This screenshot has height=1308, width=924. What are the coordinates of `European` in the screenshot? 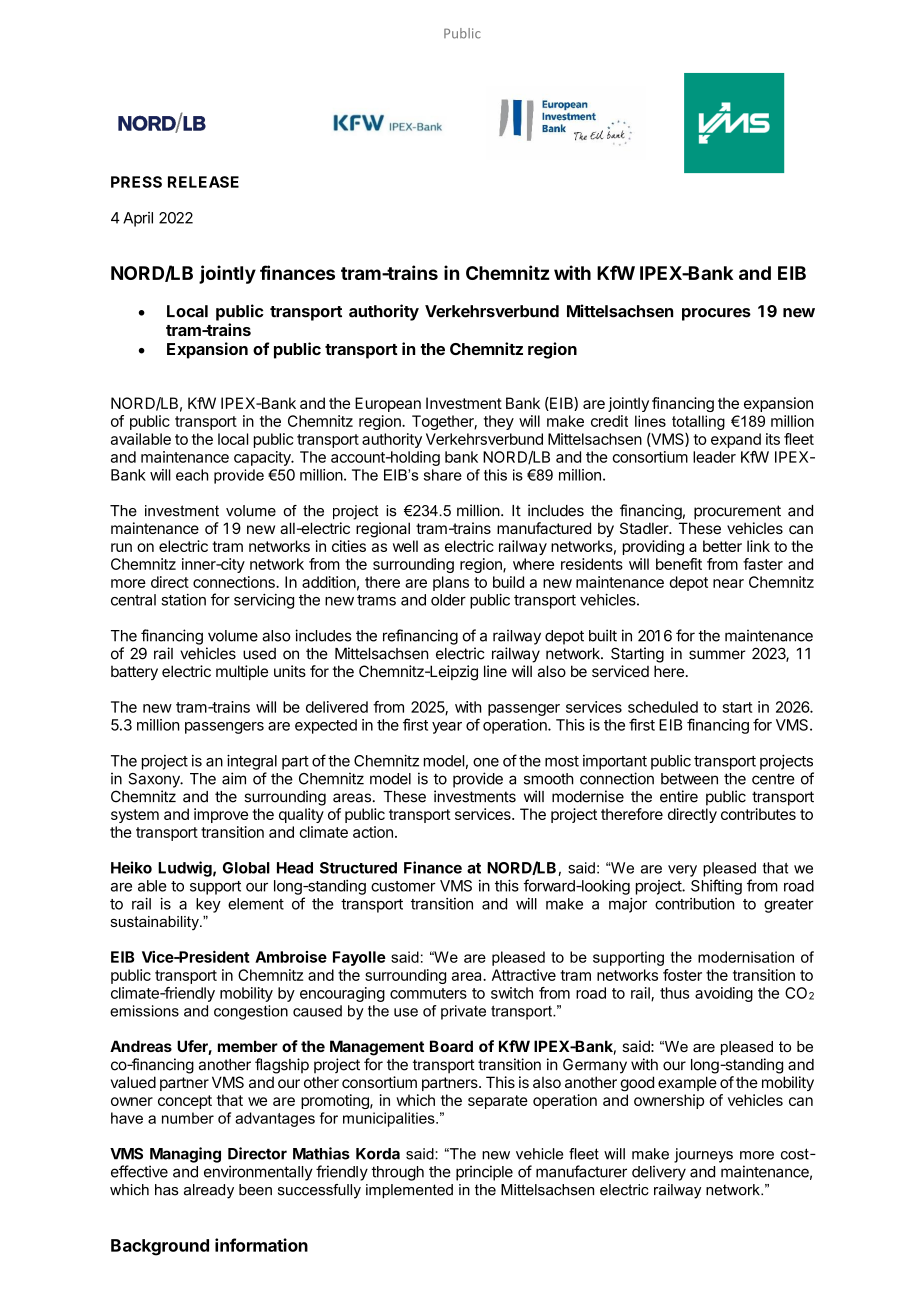 It's located at (388, 404).
